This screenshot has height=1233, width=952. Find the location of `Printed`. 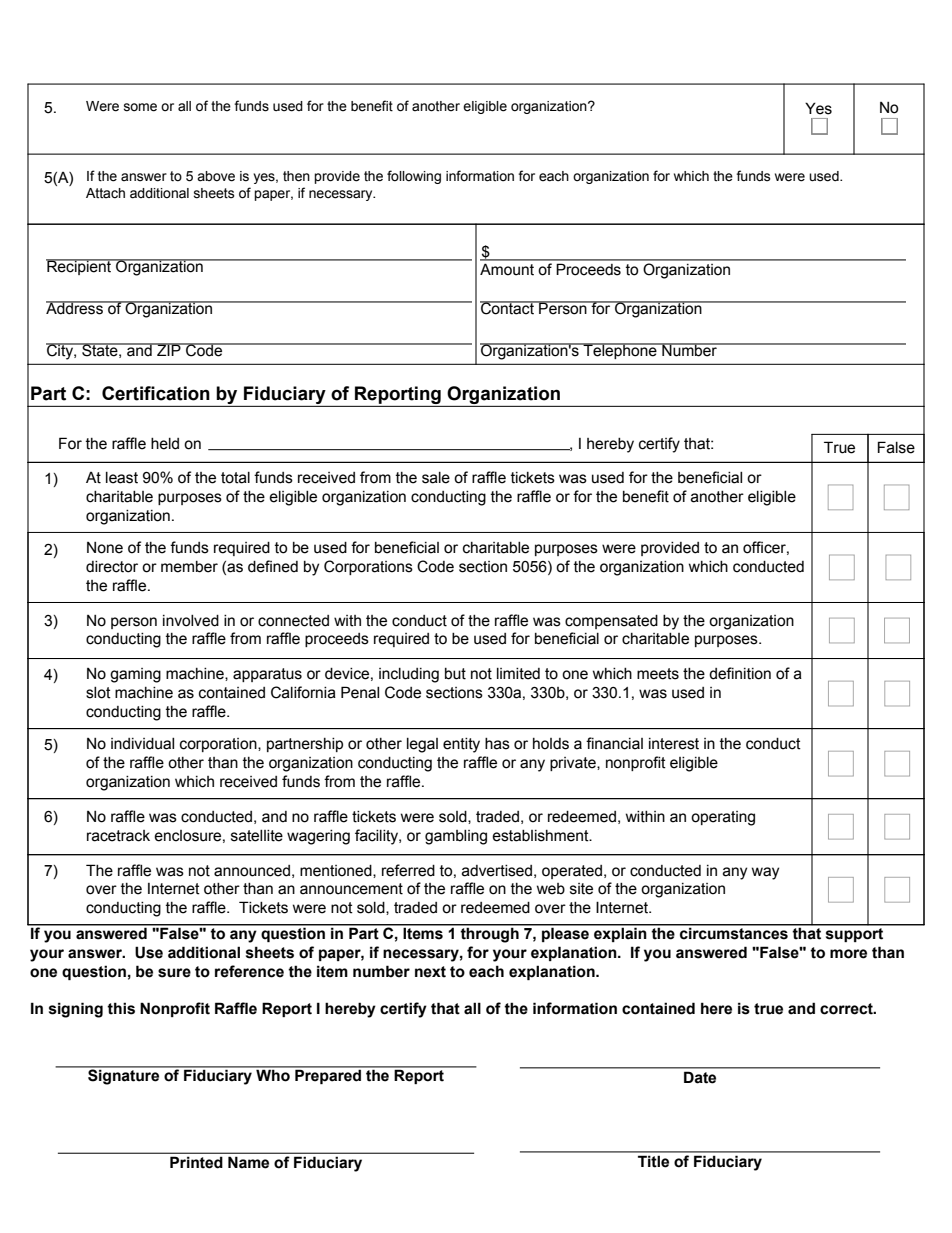

Printed is located at coordinates (196, 1162).
